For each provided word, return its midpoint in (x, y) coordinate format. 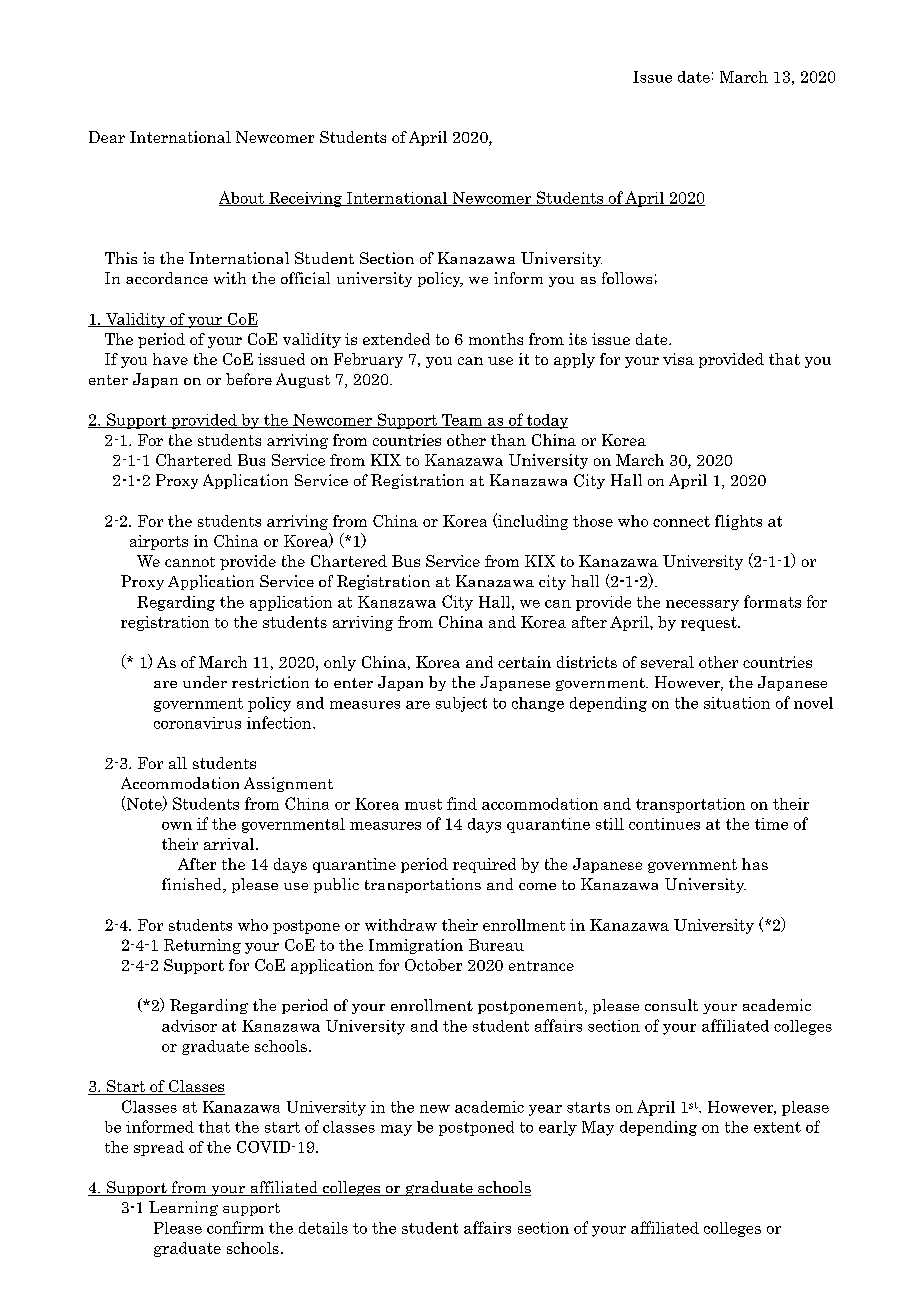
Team (462, 421)
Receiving (305, 199)
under (205, 682)
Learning (183, 1208)
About (242, 198)
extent (777, 1127)
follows (627, 278)
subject (461, 704)
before (249, 379)
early (558, 1128)
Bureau (496, 945)
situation (737, 703)
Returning (202, 946)
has (755, 864)
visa (678, 359)
